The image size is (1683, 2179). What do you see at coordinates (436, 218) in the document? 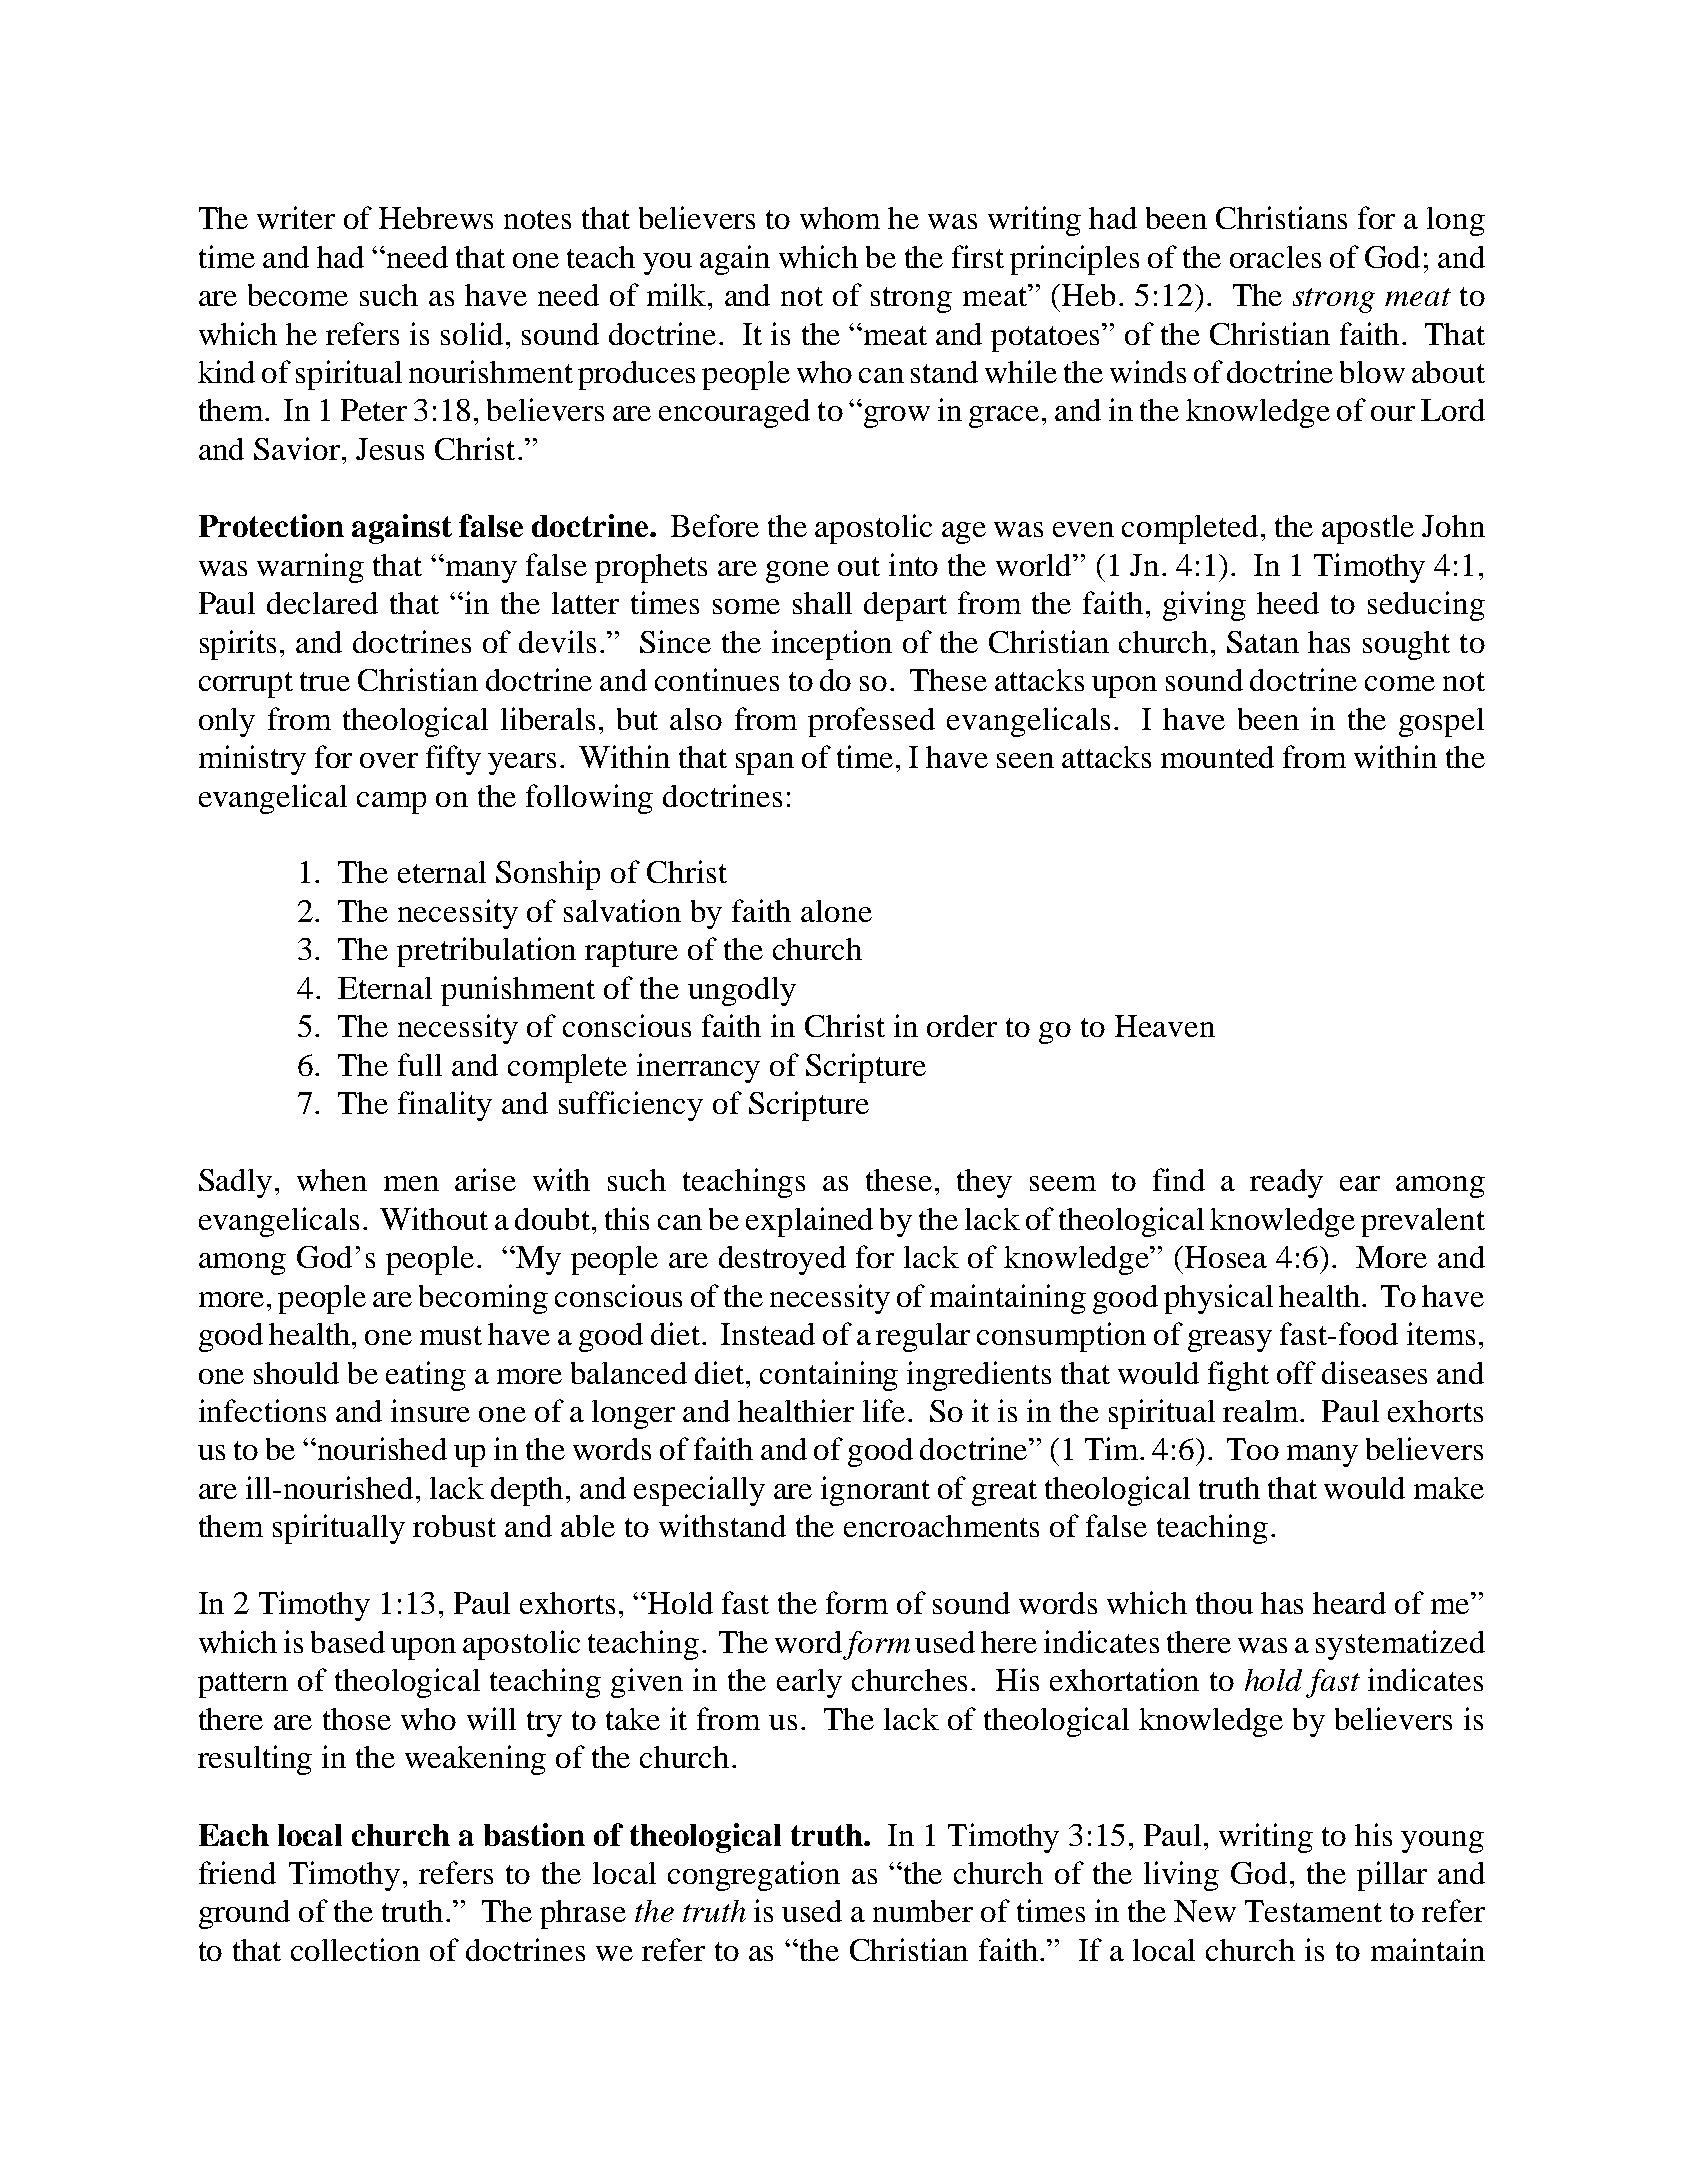
I see `Hebrews` at bounding box center [436, 218].
